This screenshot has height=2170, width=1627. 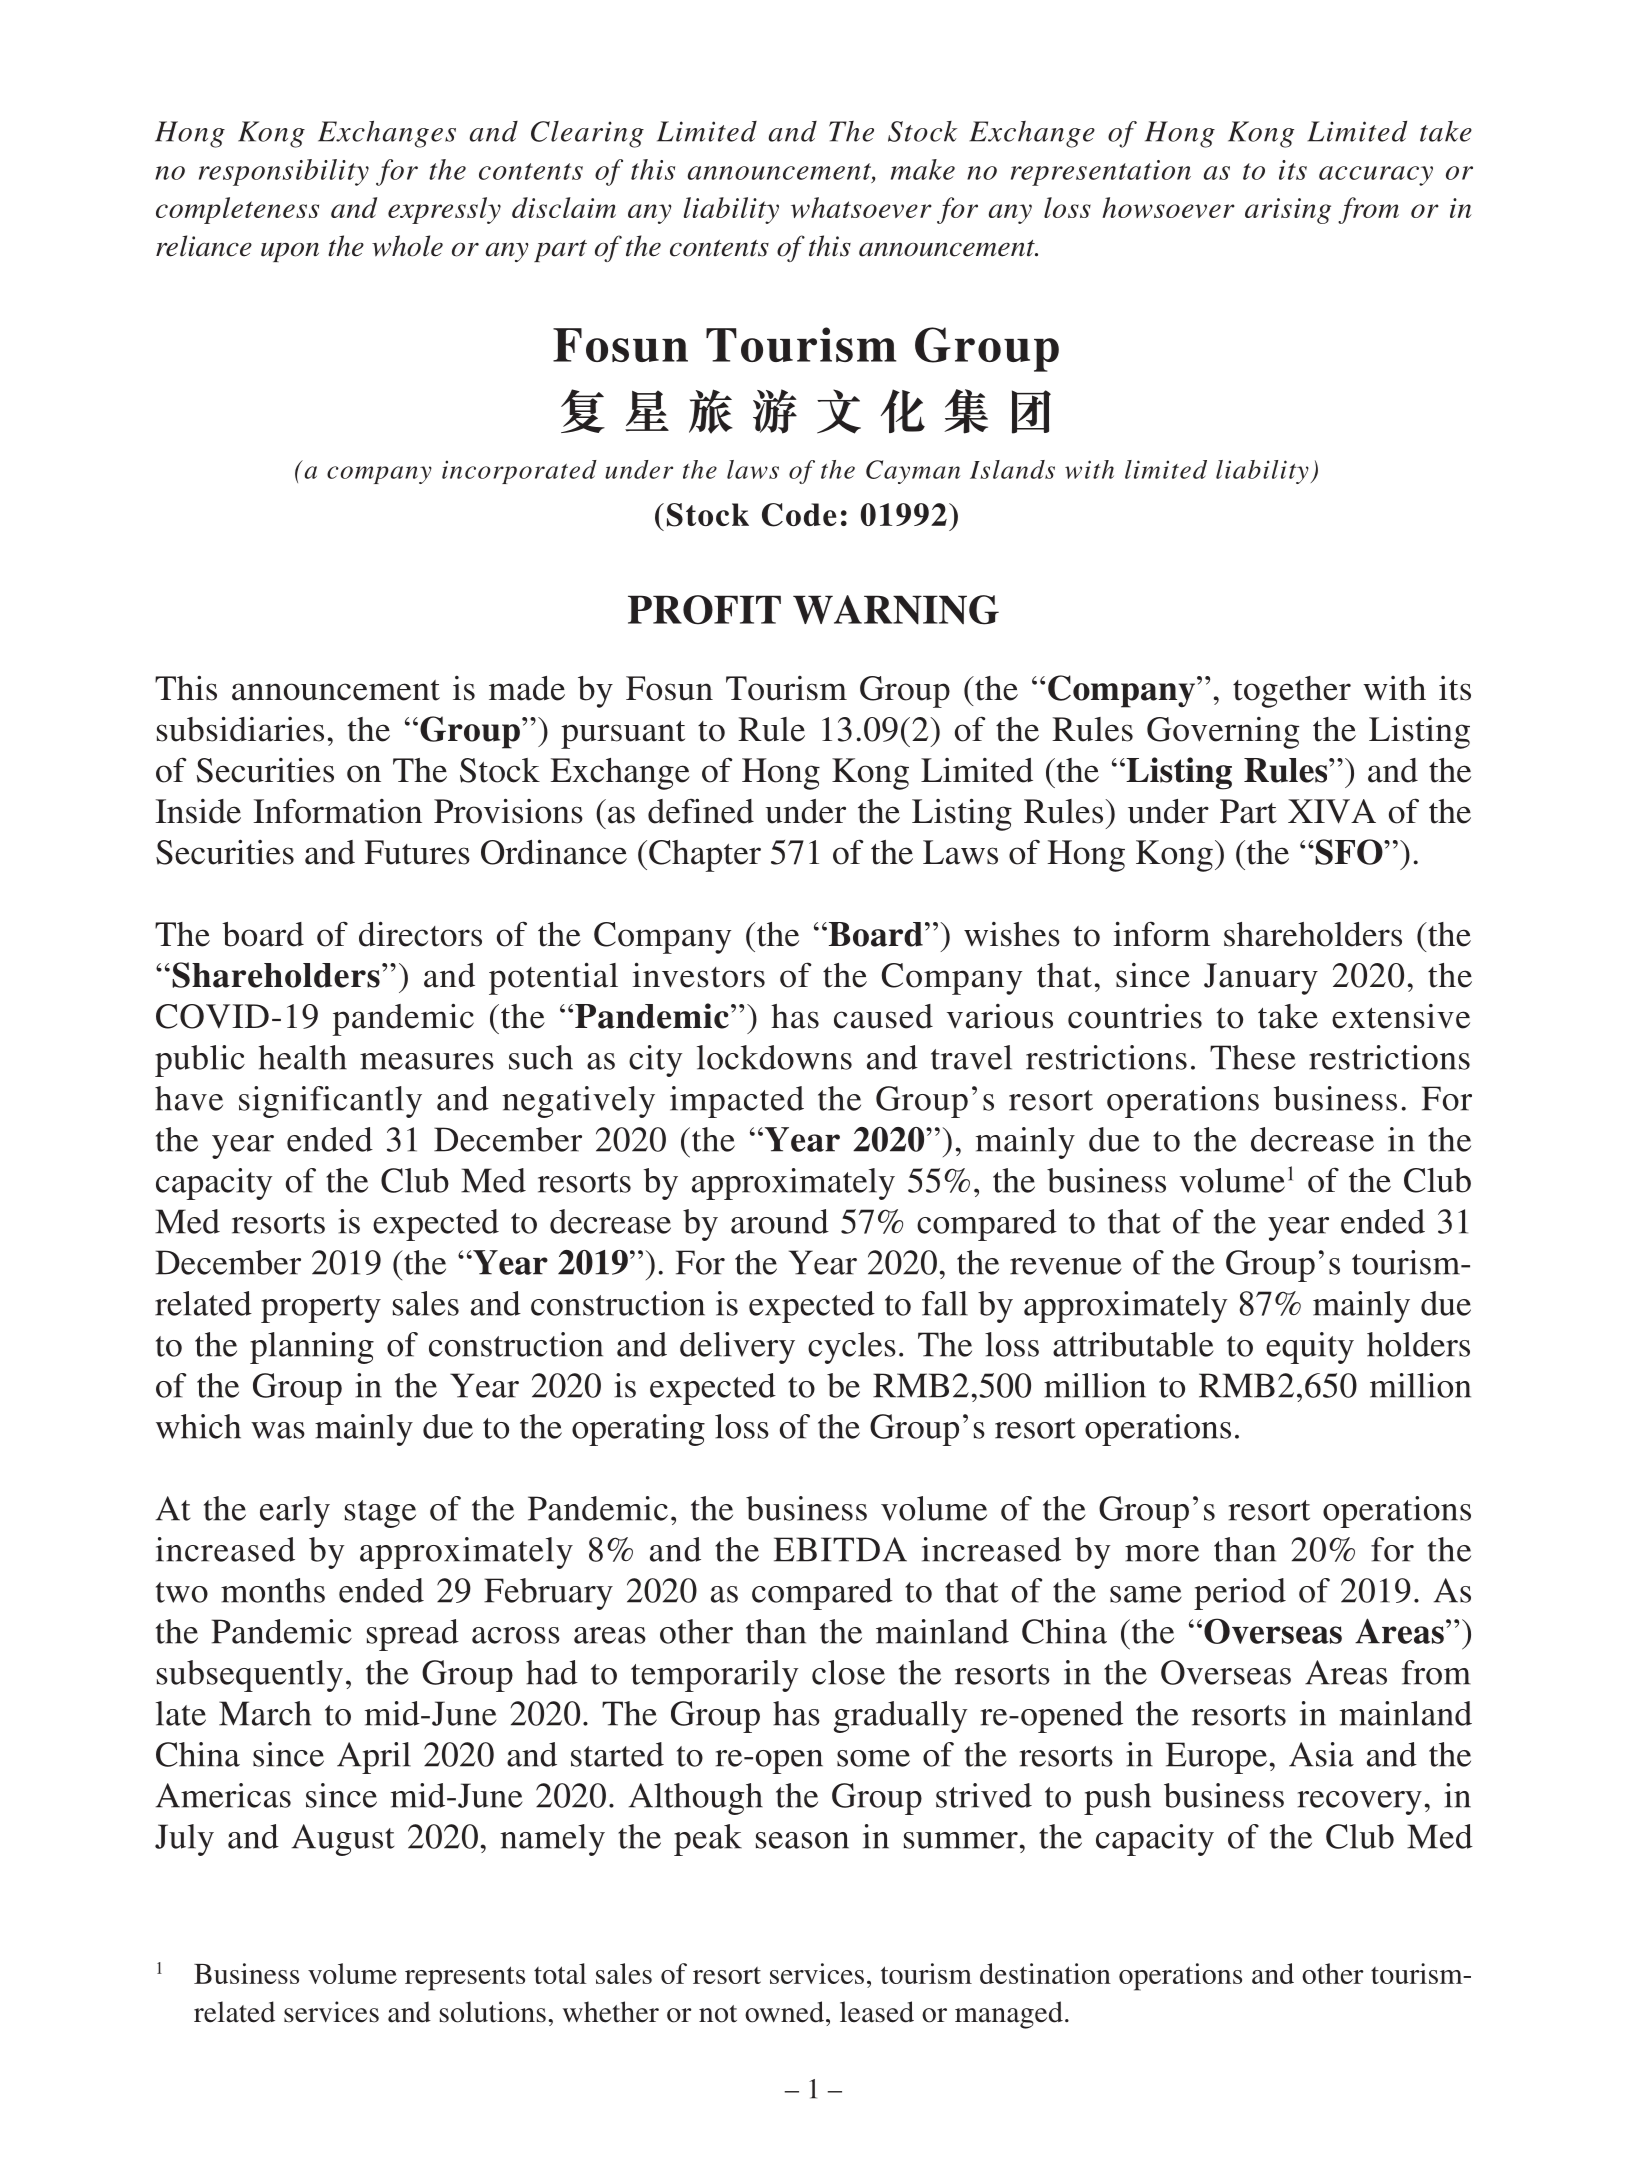 What do you see at coordinates (774, 1057) in the screenshot?
I see `lockdowns` at bounding box center [774, 1057].
